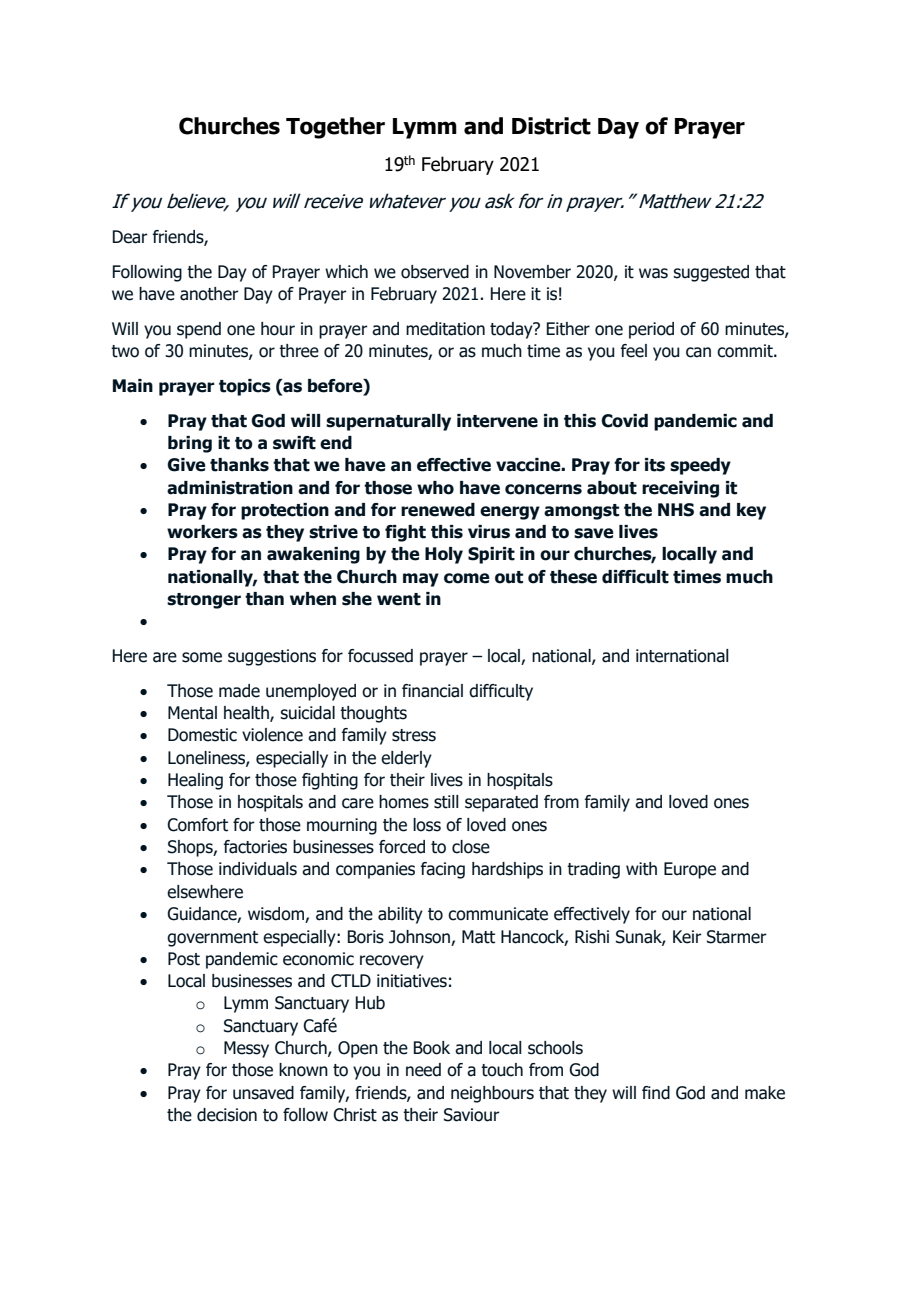 This page has width=924, height=1308. What do you see at coordinates (130, 237) in the page?
I see `Dear` at bounding box center [130, 237].
